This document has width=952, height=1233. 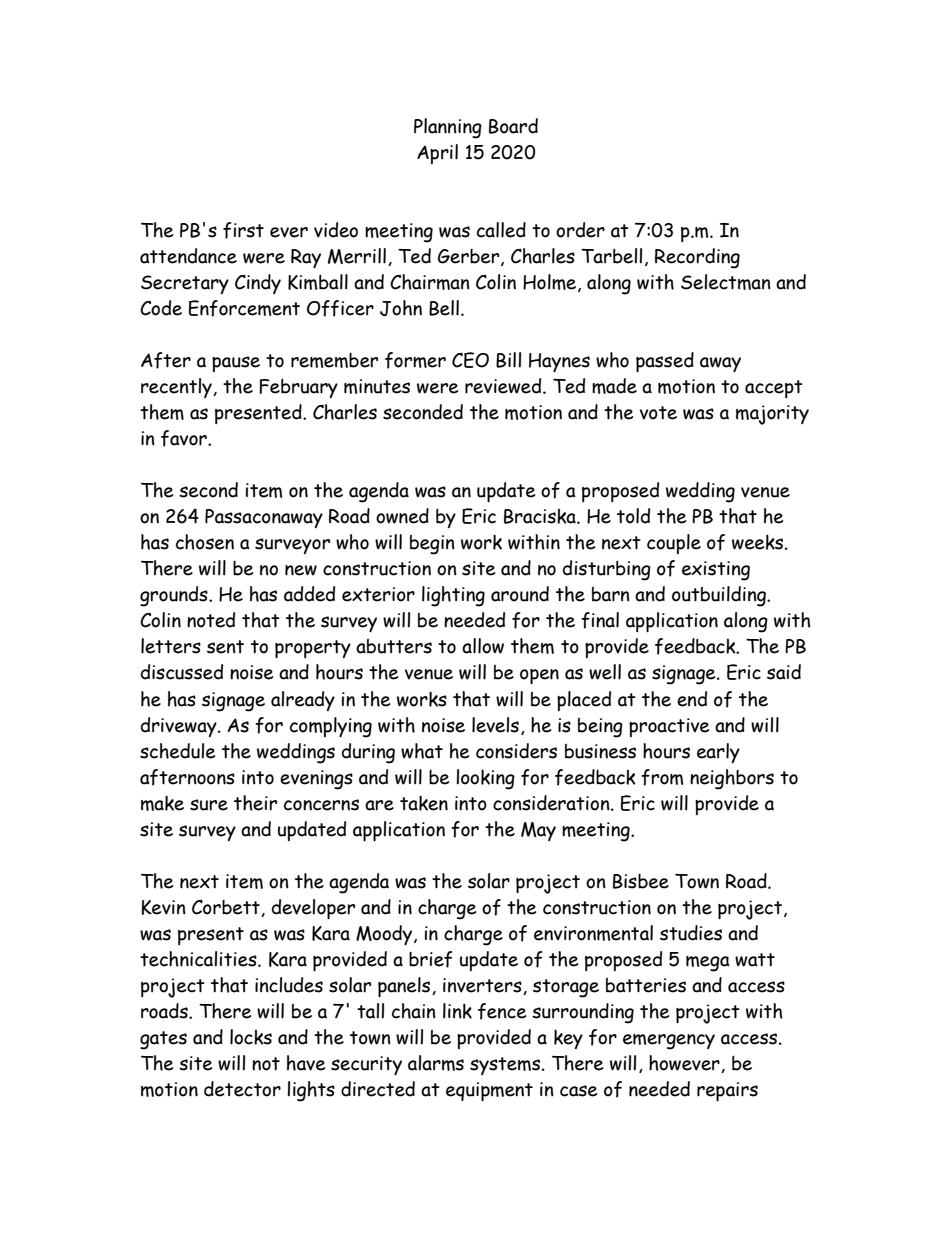 I want to click on noted, so click(x=211, y=620).
